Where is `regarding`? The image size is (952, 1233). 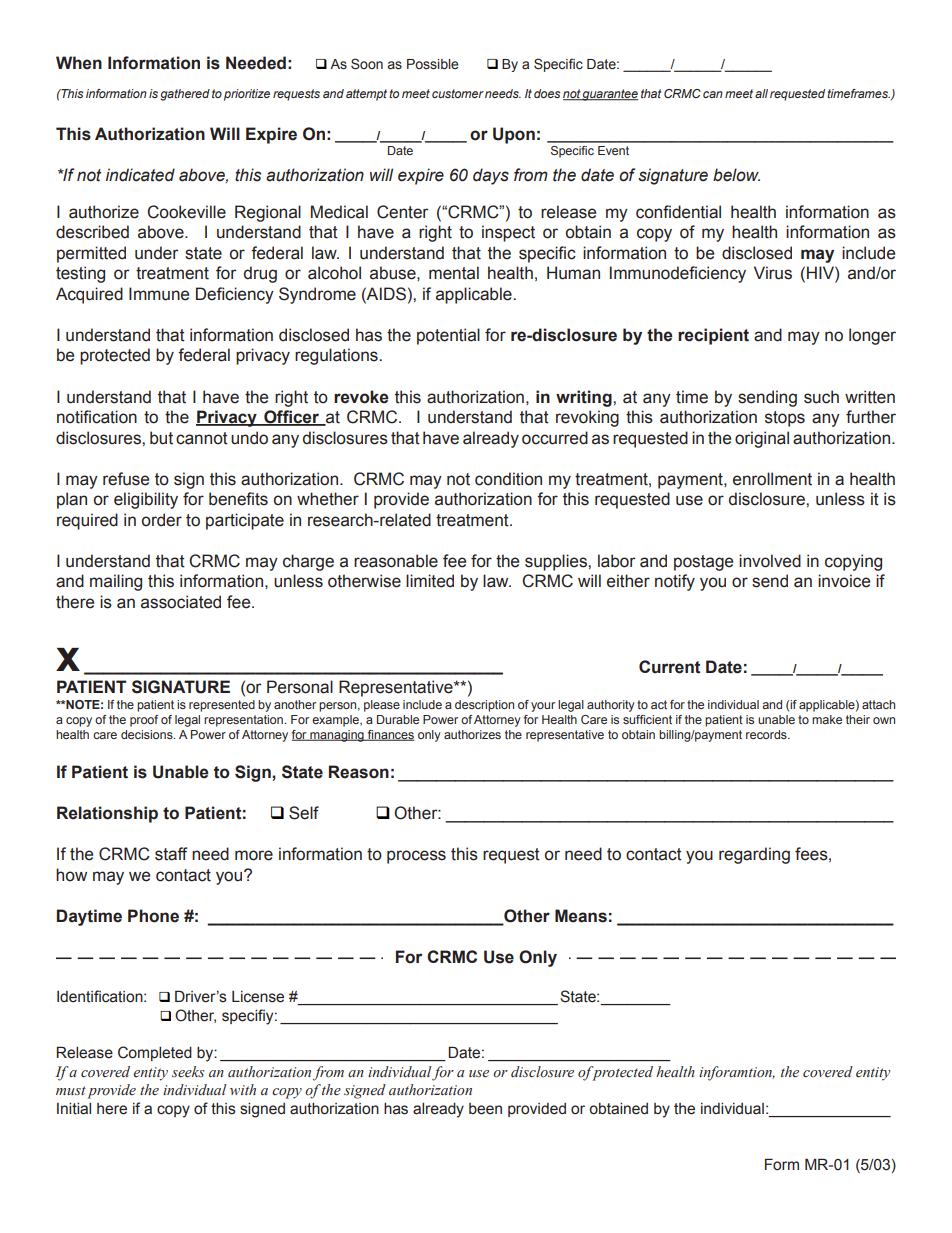
regarding is located at coordinates (754, 855).
